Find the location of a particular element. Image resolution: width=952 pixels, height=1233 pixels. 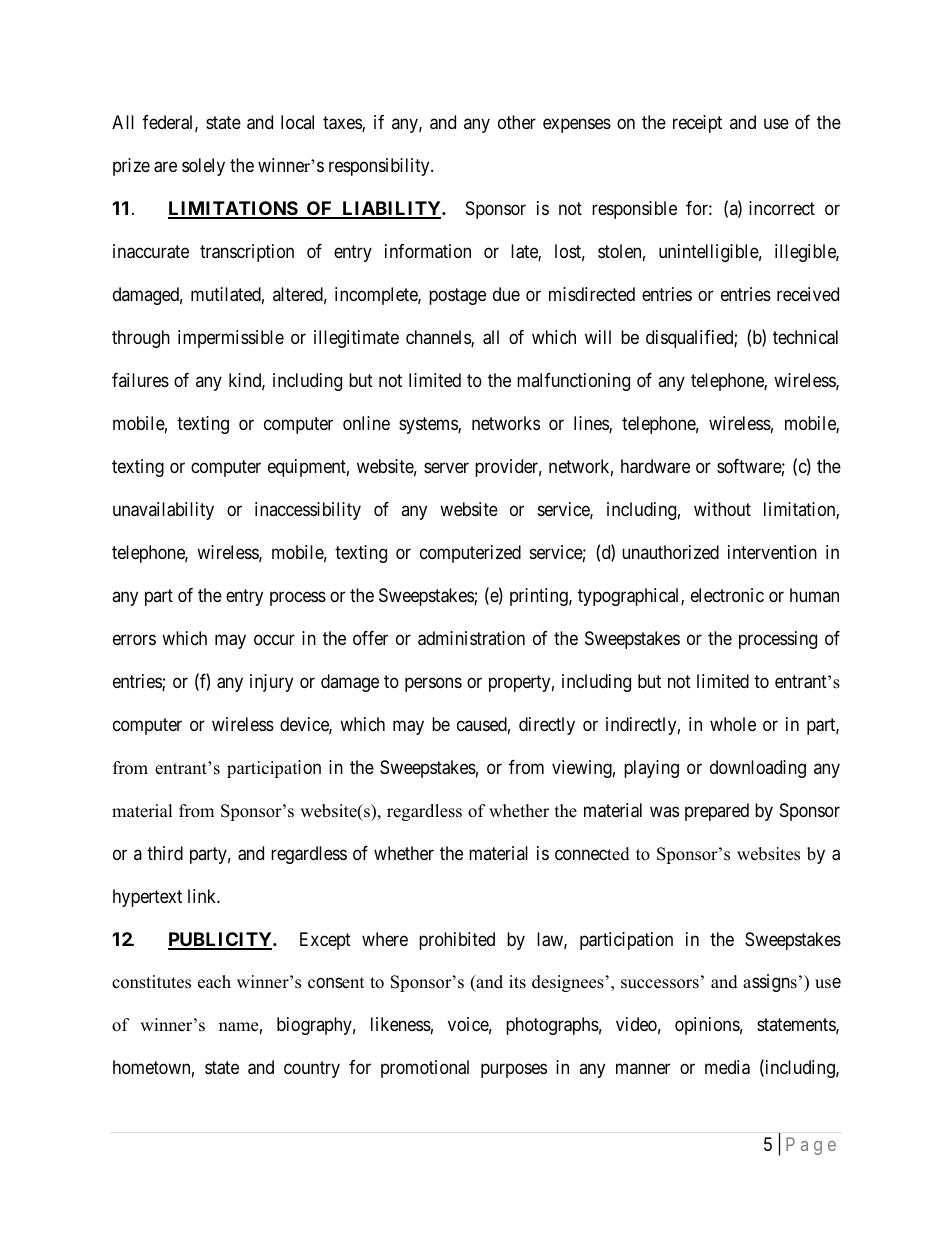

receipt is located at coordinates (697, 124).
